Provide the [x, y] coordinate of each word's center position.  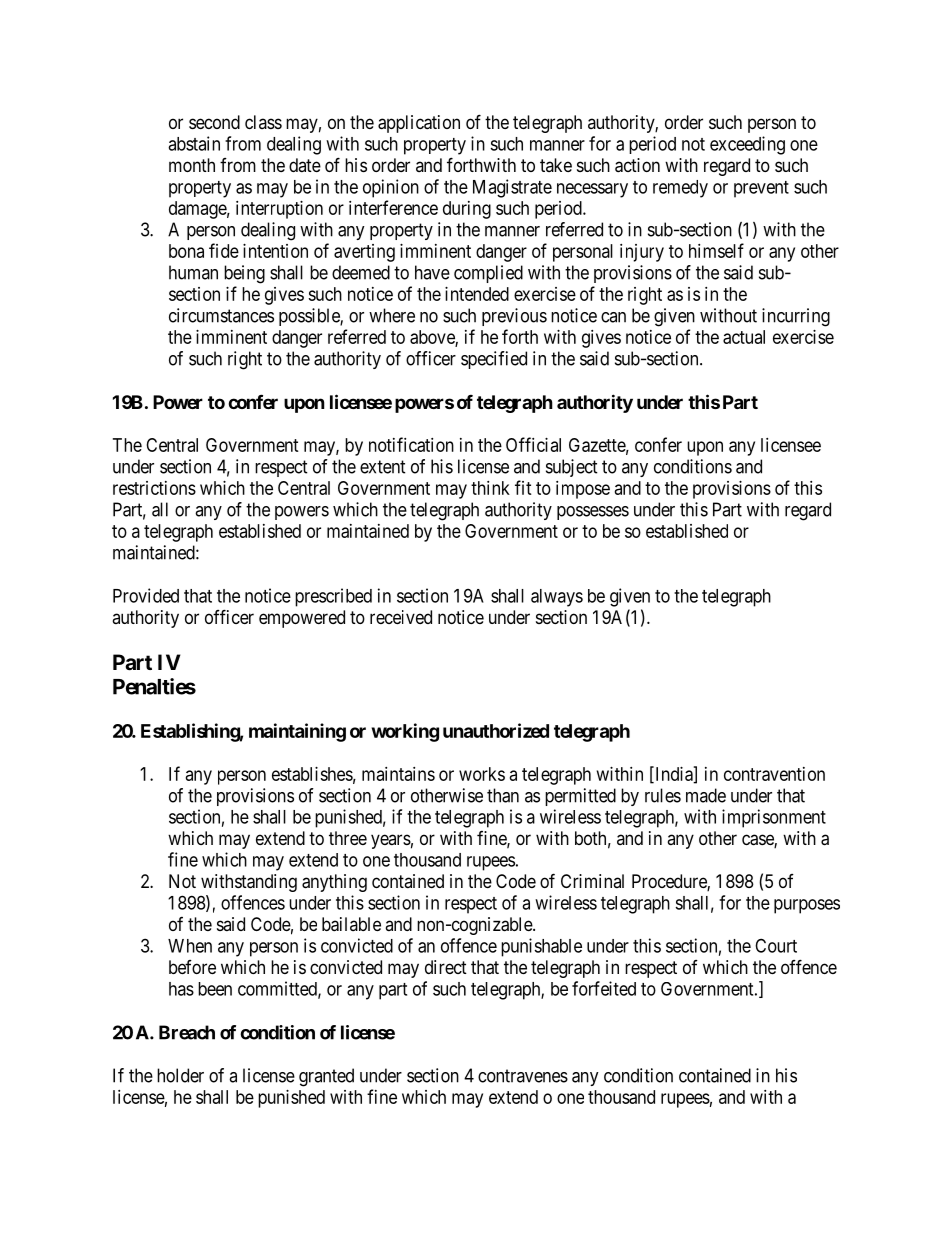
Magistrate [512, 188]
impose [583, 490]
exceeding [747, 145]
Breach [187, 1032]
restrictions [154, 488]
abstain [194, 143]
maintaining [297, 732]
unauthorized [496, 730]
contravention [774, 774]
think [490, 488]
